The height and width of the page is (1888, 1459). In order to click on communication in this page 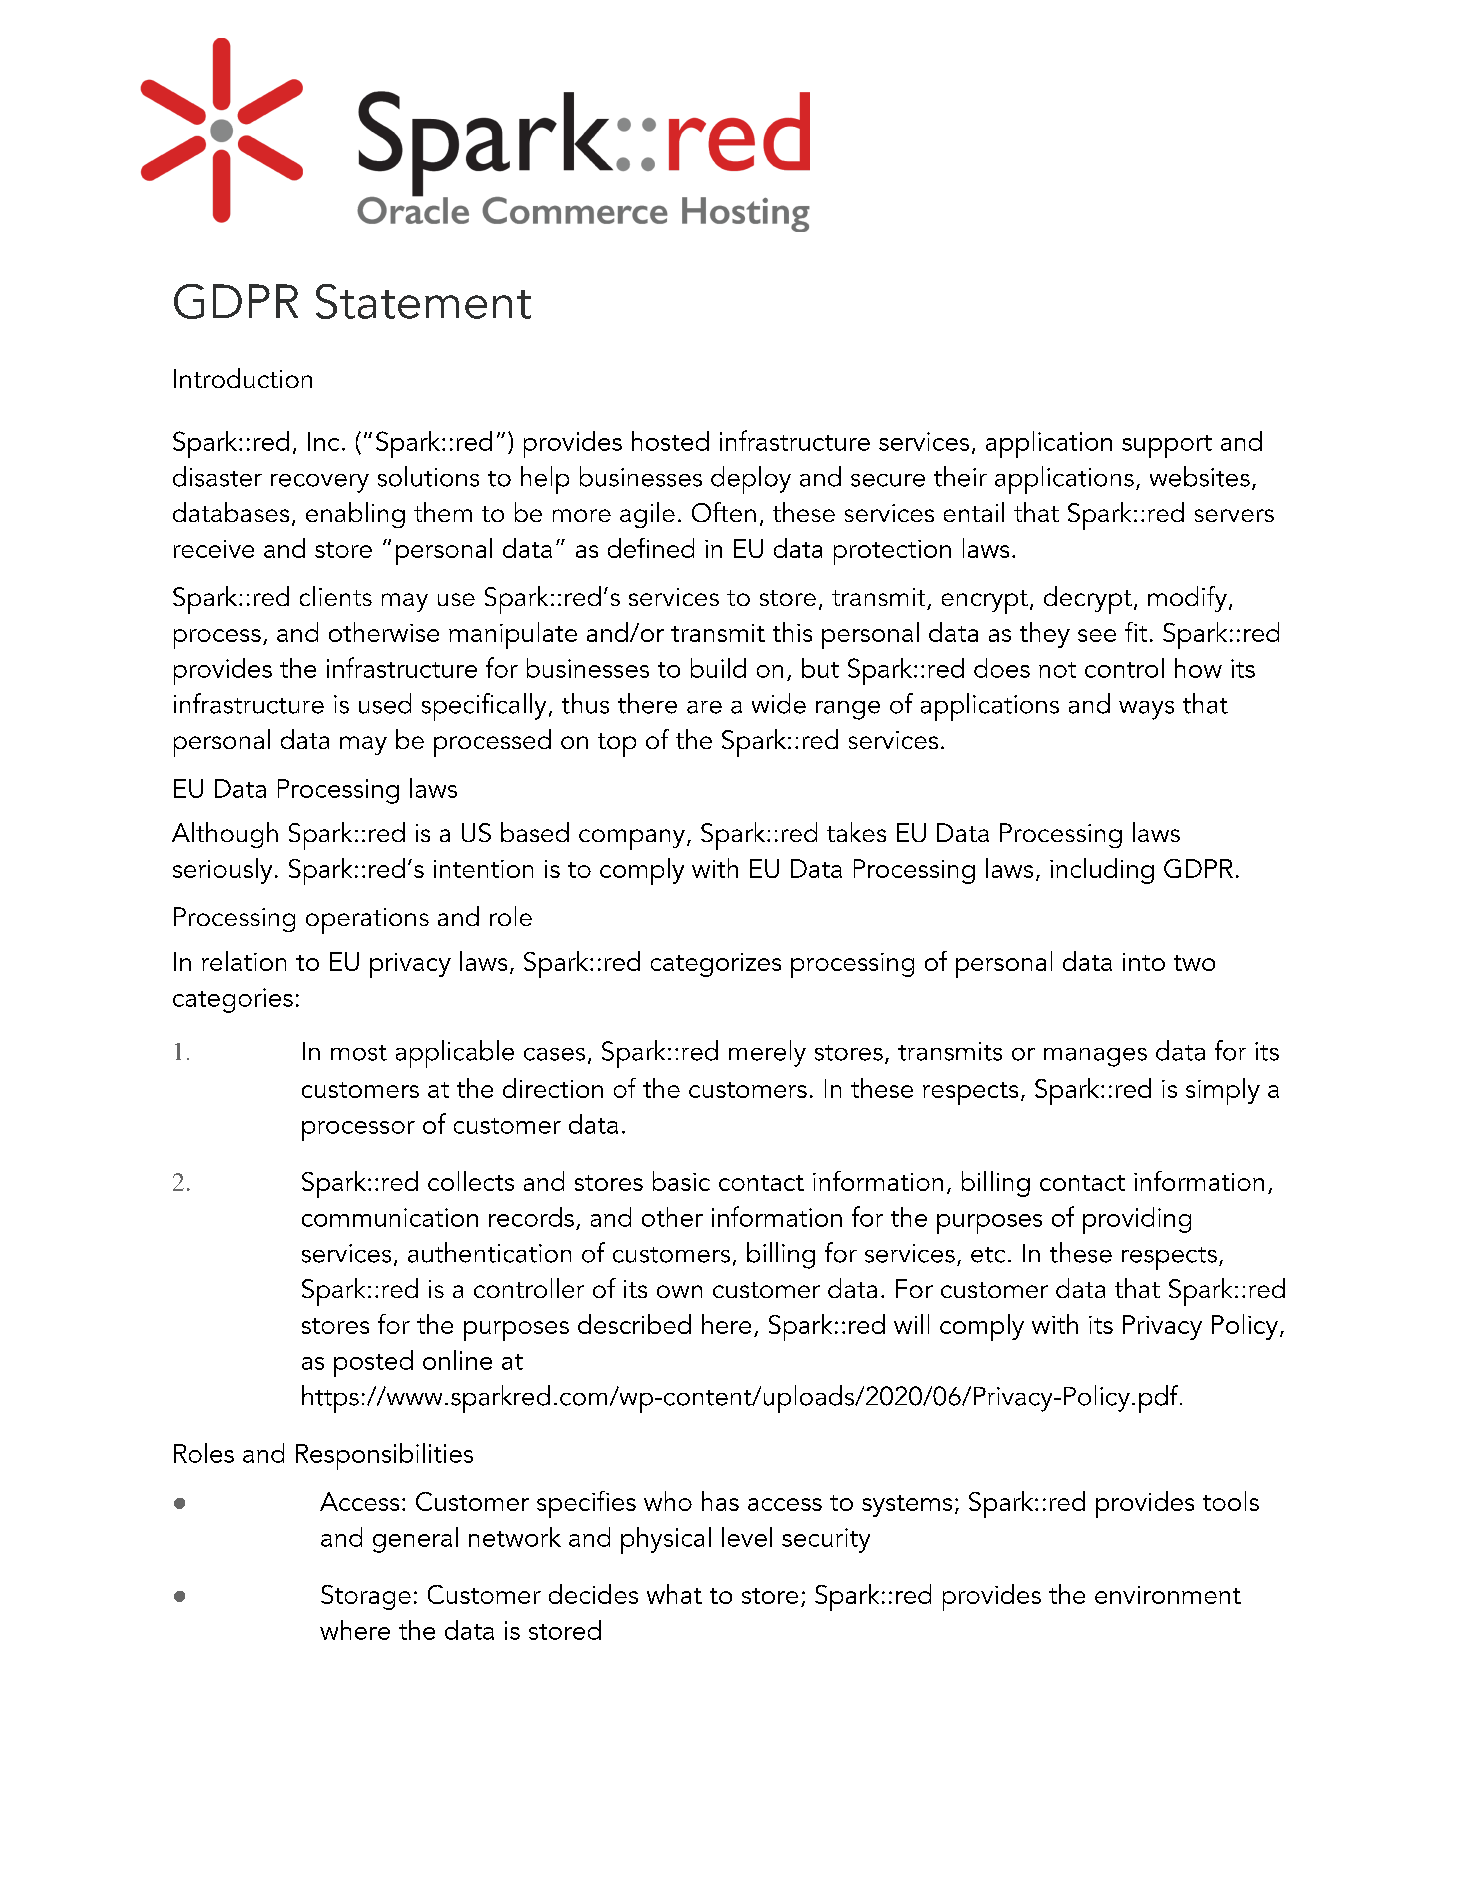, I will do `click(390, 1217)`.
